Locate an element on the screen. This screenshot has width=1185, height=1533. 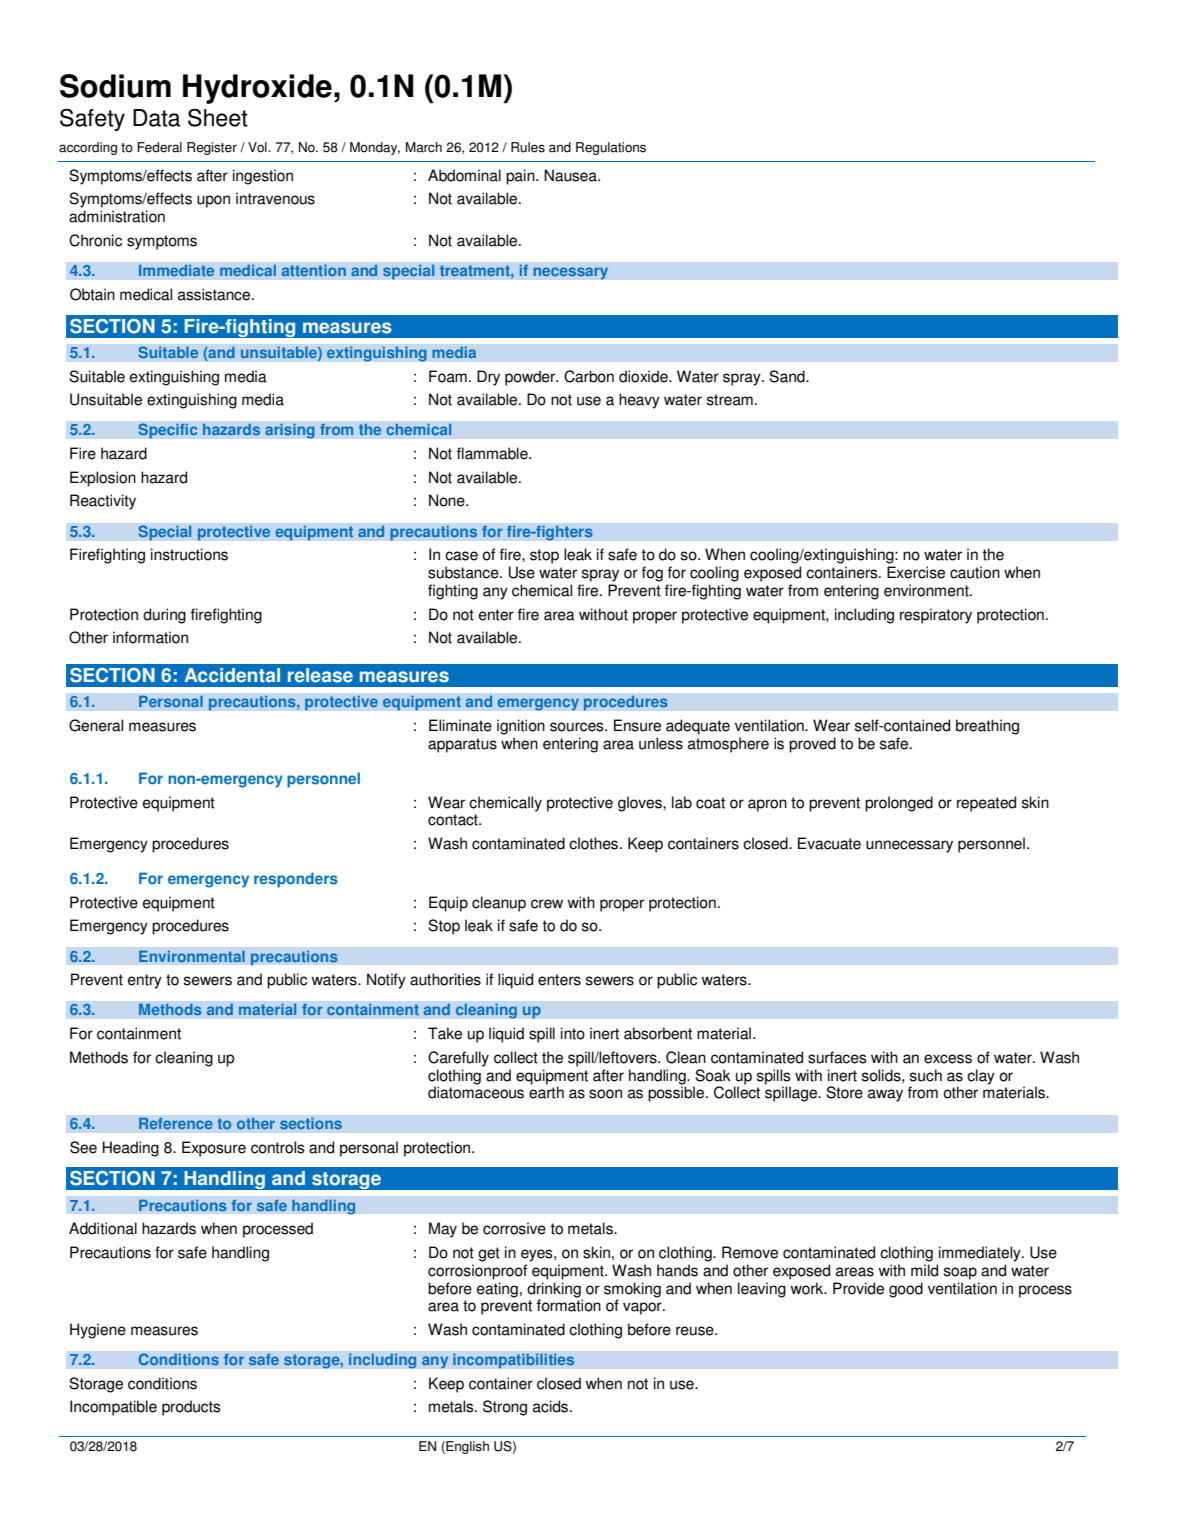
General is located at coordinates (96, 725).
